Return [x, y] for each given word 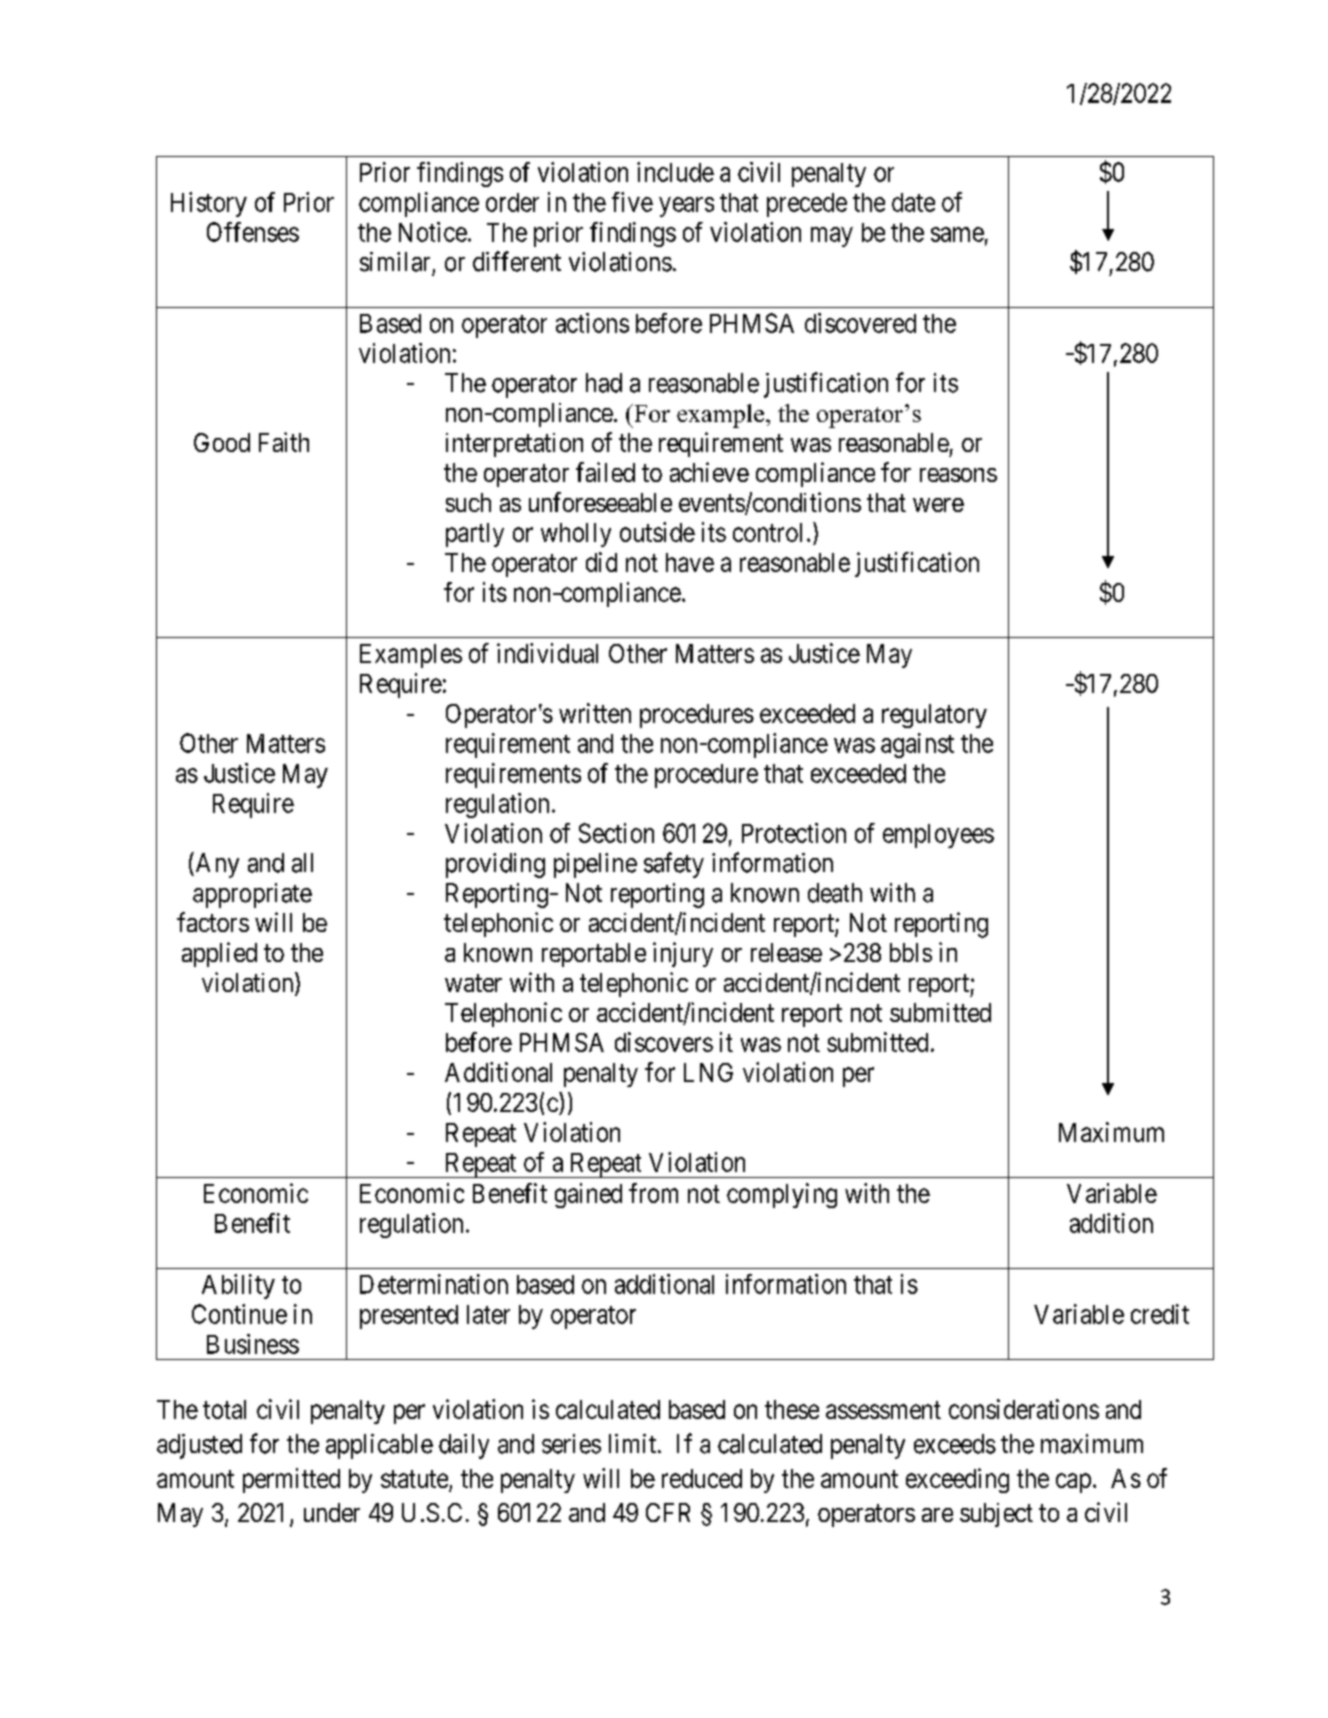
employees [938, 836]
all [302, 863]
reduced [702, 1478]
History [209, 204]
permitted [291, 1480]
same [957, 234]
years [686, 207]
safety [674, 865]
